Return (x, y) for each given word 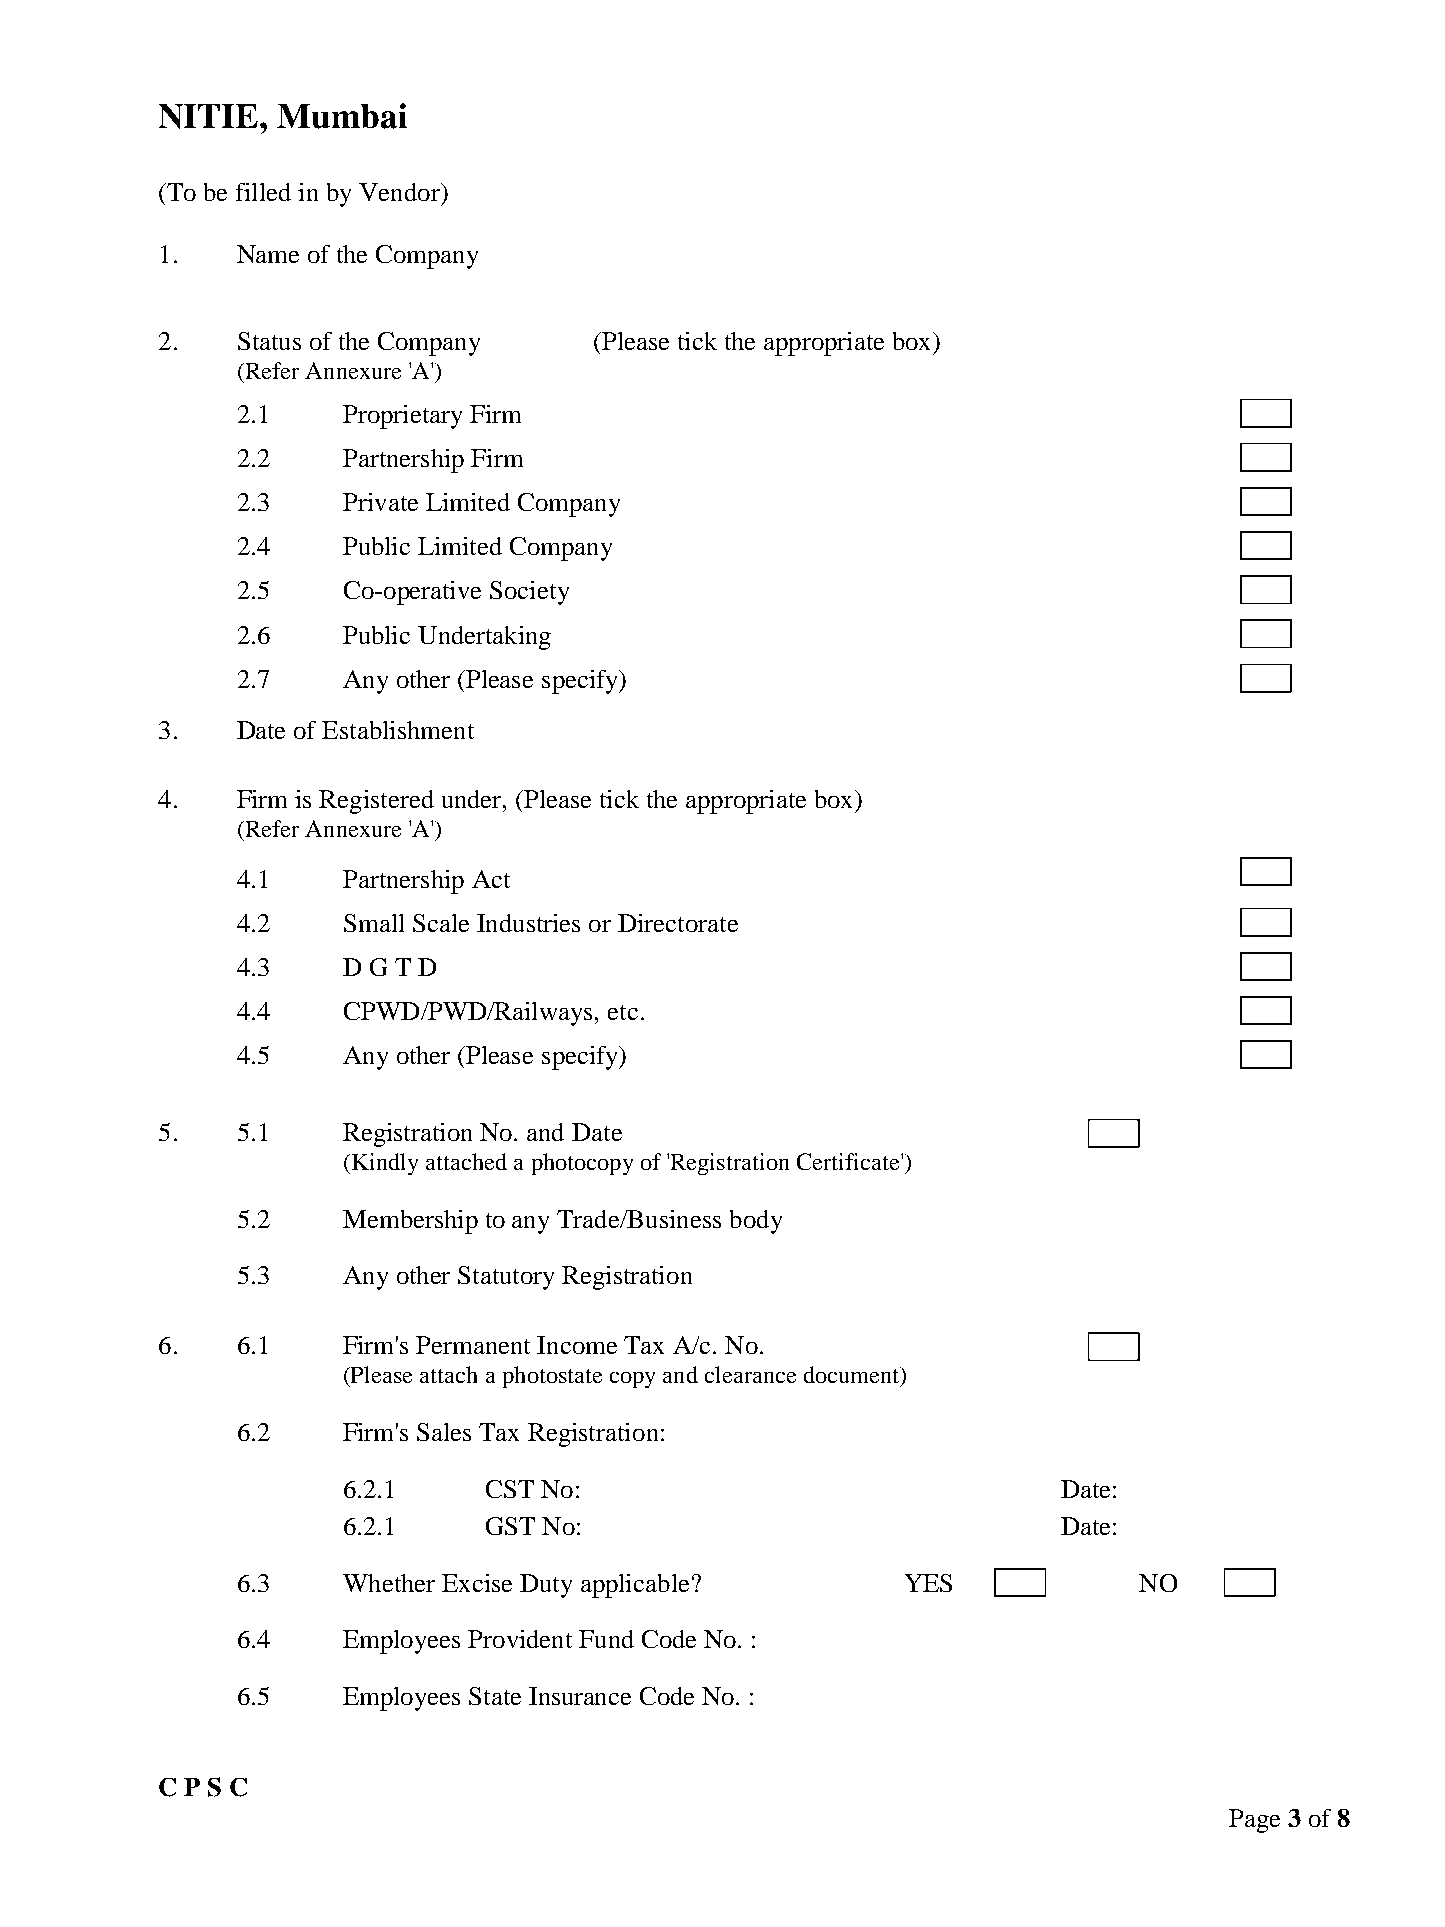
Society (529, 593)
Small (374, 923)
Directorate (678, 923)
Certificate (849, 1161)
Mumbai (342, 116)
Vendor (400, 192)
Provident (520, 1639)
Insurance (580, 1696)
